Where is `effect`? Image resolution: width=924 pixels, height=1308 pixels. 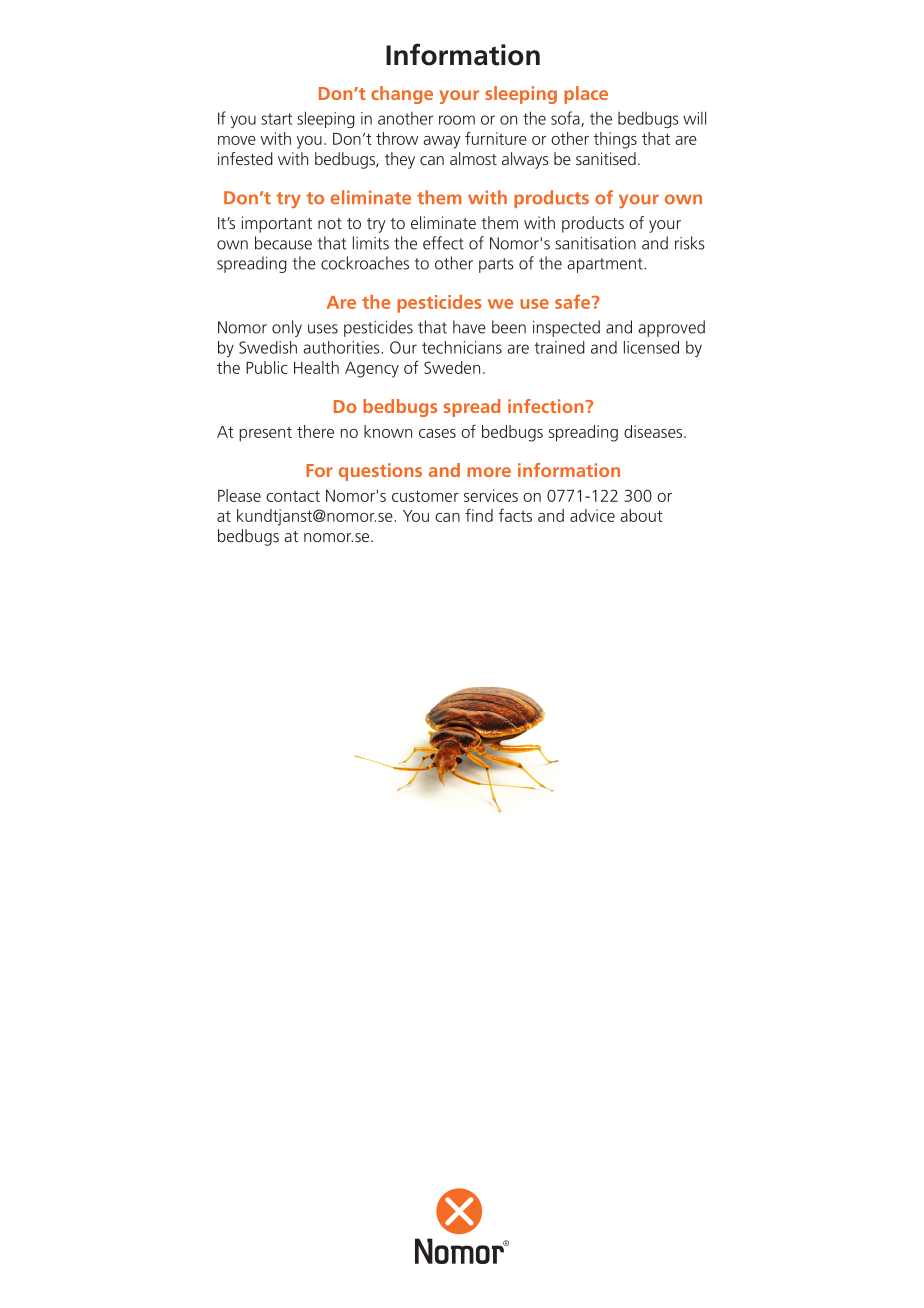
effect is located at coordinates (443, 243).
